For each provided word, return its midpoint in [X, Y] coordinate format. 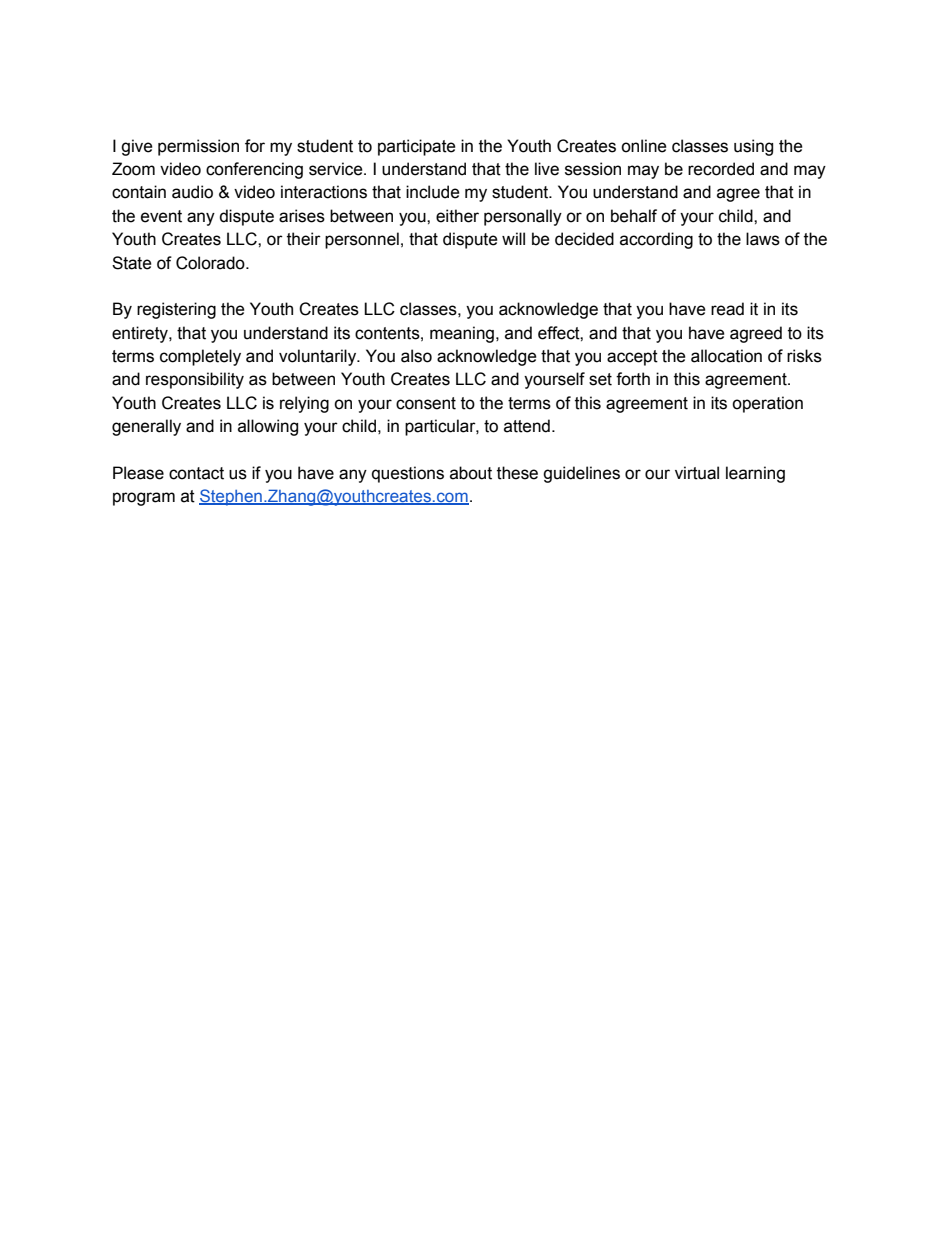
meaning [462, 334]
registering [176, 310]
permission [198, 147]
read [727, 309]
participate [417, 147]
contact [196, 473]
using [753, 147]
